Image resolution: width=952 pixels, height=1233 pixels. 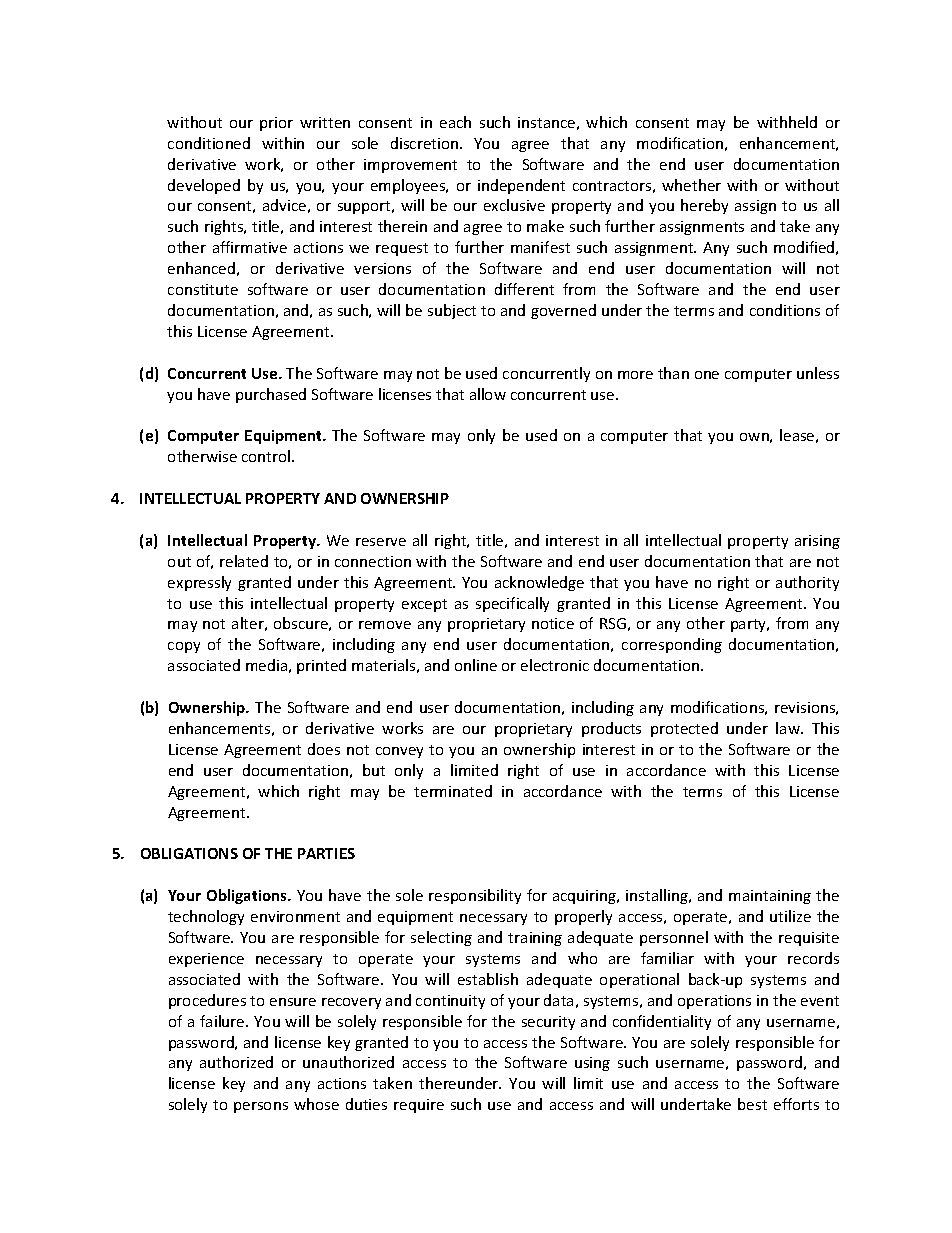 I want to click on prior, so click(x=276, y=124).
